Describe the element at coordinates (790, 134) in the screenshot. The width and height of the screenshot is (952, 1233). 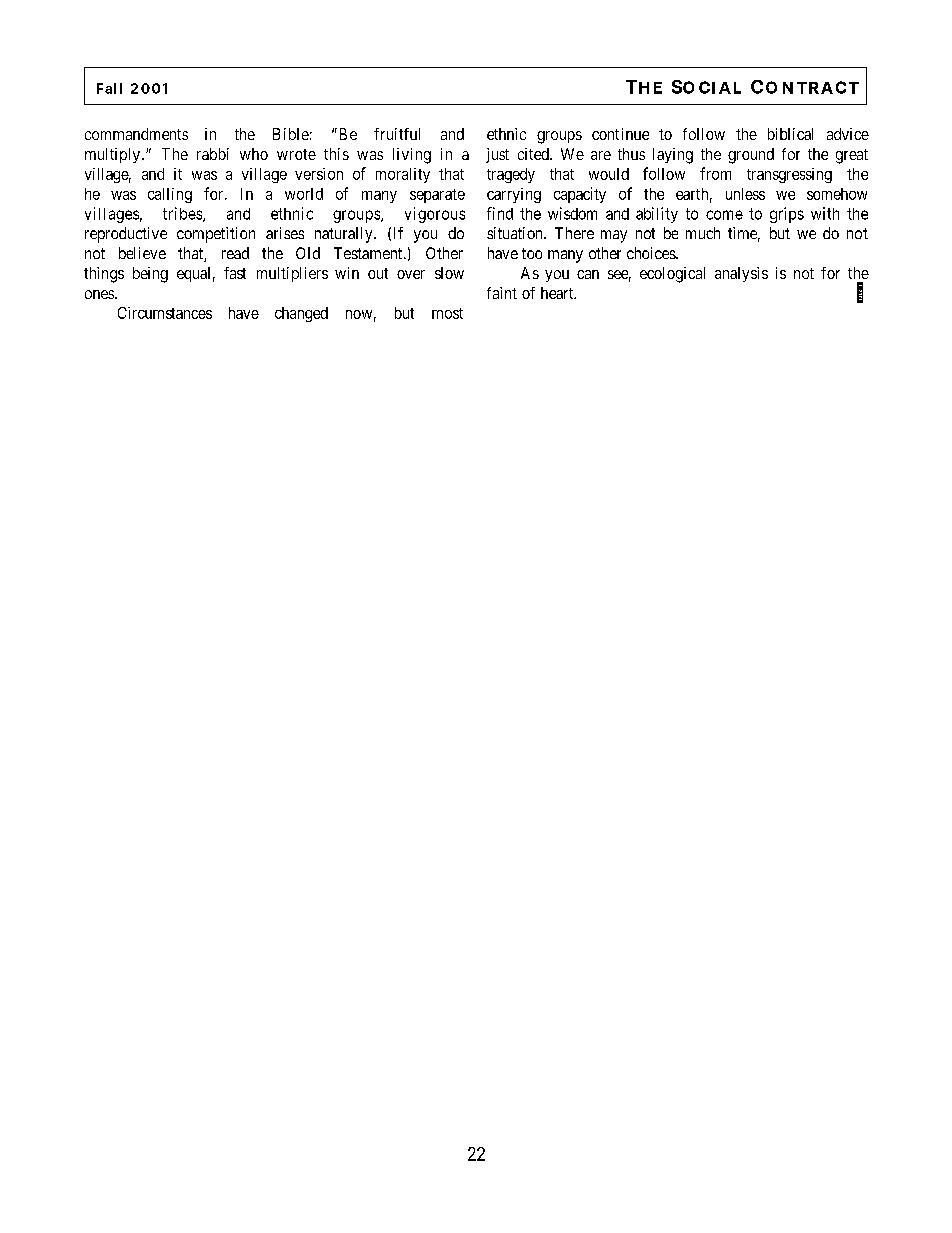
I see `biblical` at that location.
